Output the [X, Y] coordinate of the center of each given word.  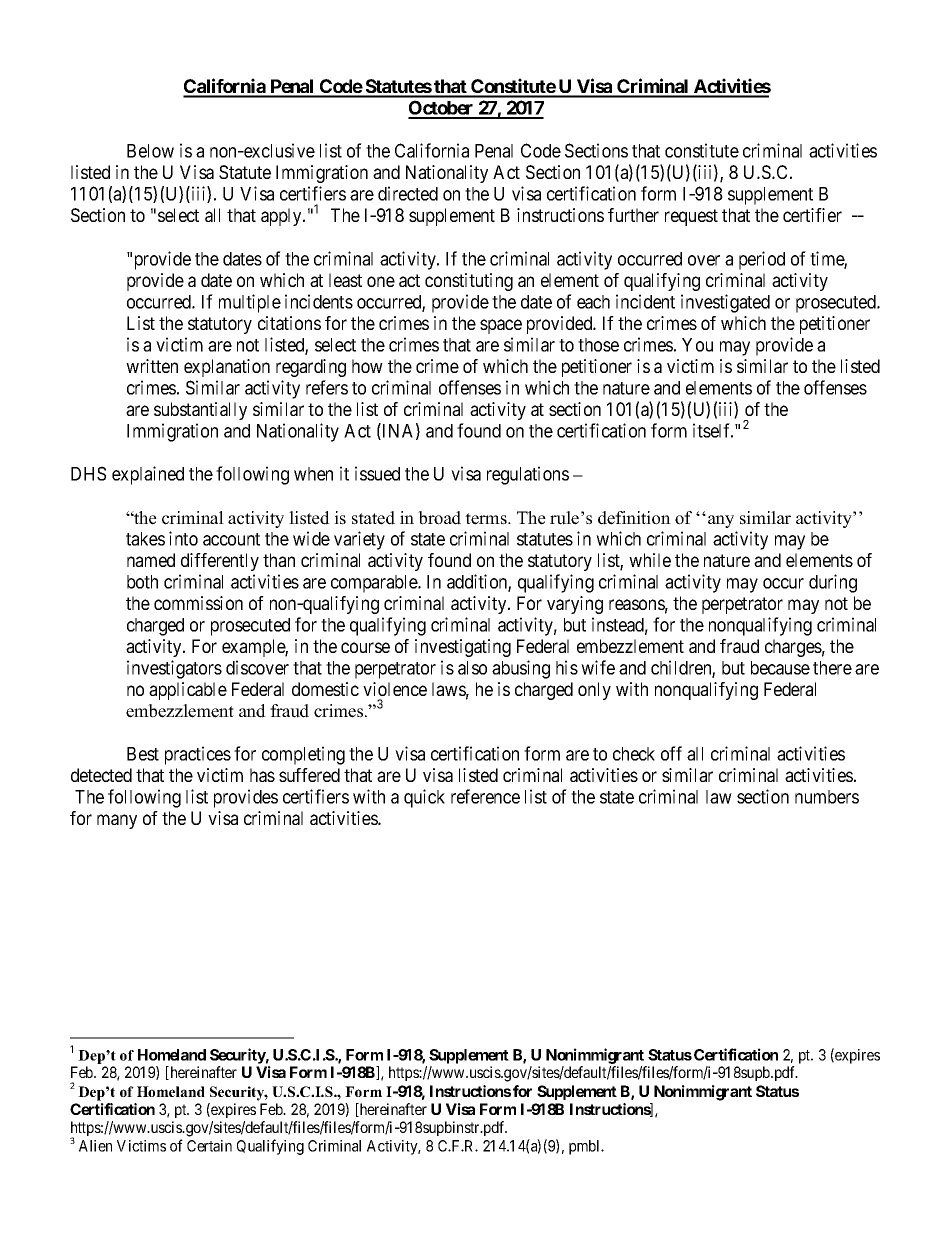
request [691, 217]
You [697, 345]
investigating [463, 648]
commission [198, 603]
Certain [209, 1146]
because [780, 668]
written [152, 366]
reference [485, 796]
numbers [827, 797]
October [442, 109]
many [117, 821]
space [501, 326]
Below [150, 151]
